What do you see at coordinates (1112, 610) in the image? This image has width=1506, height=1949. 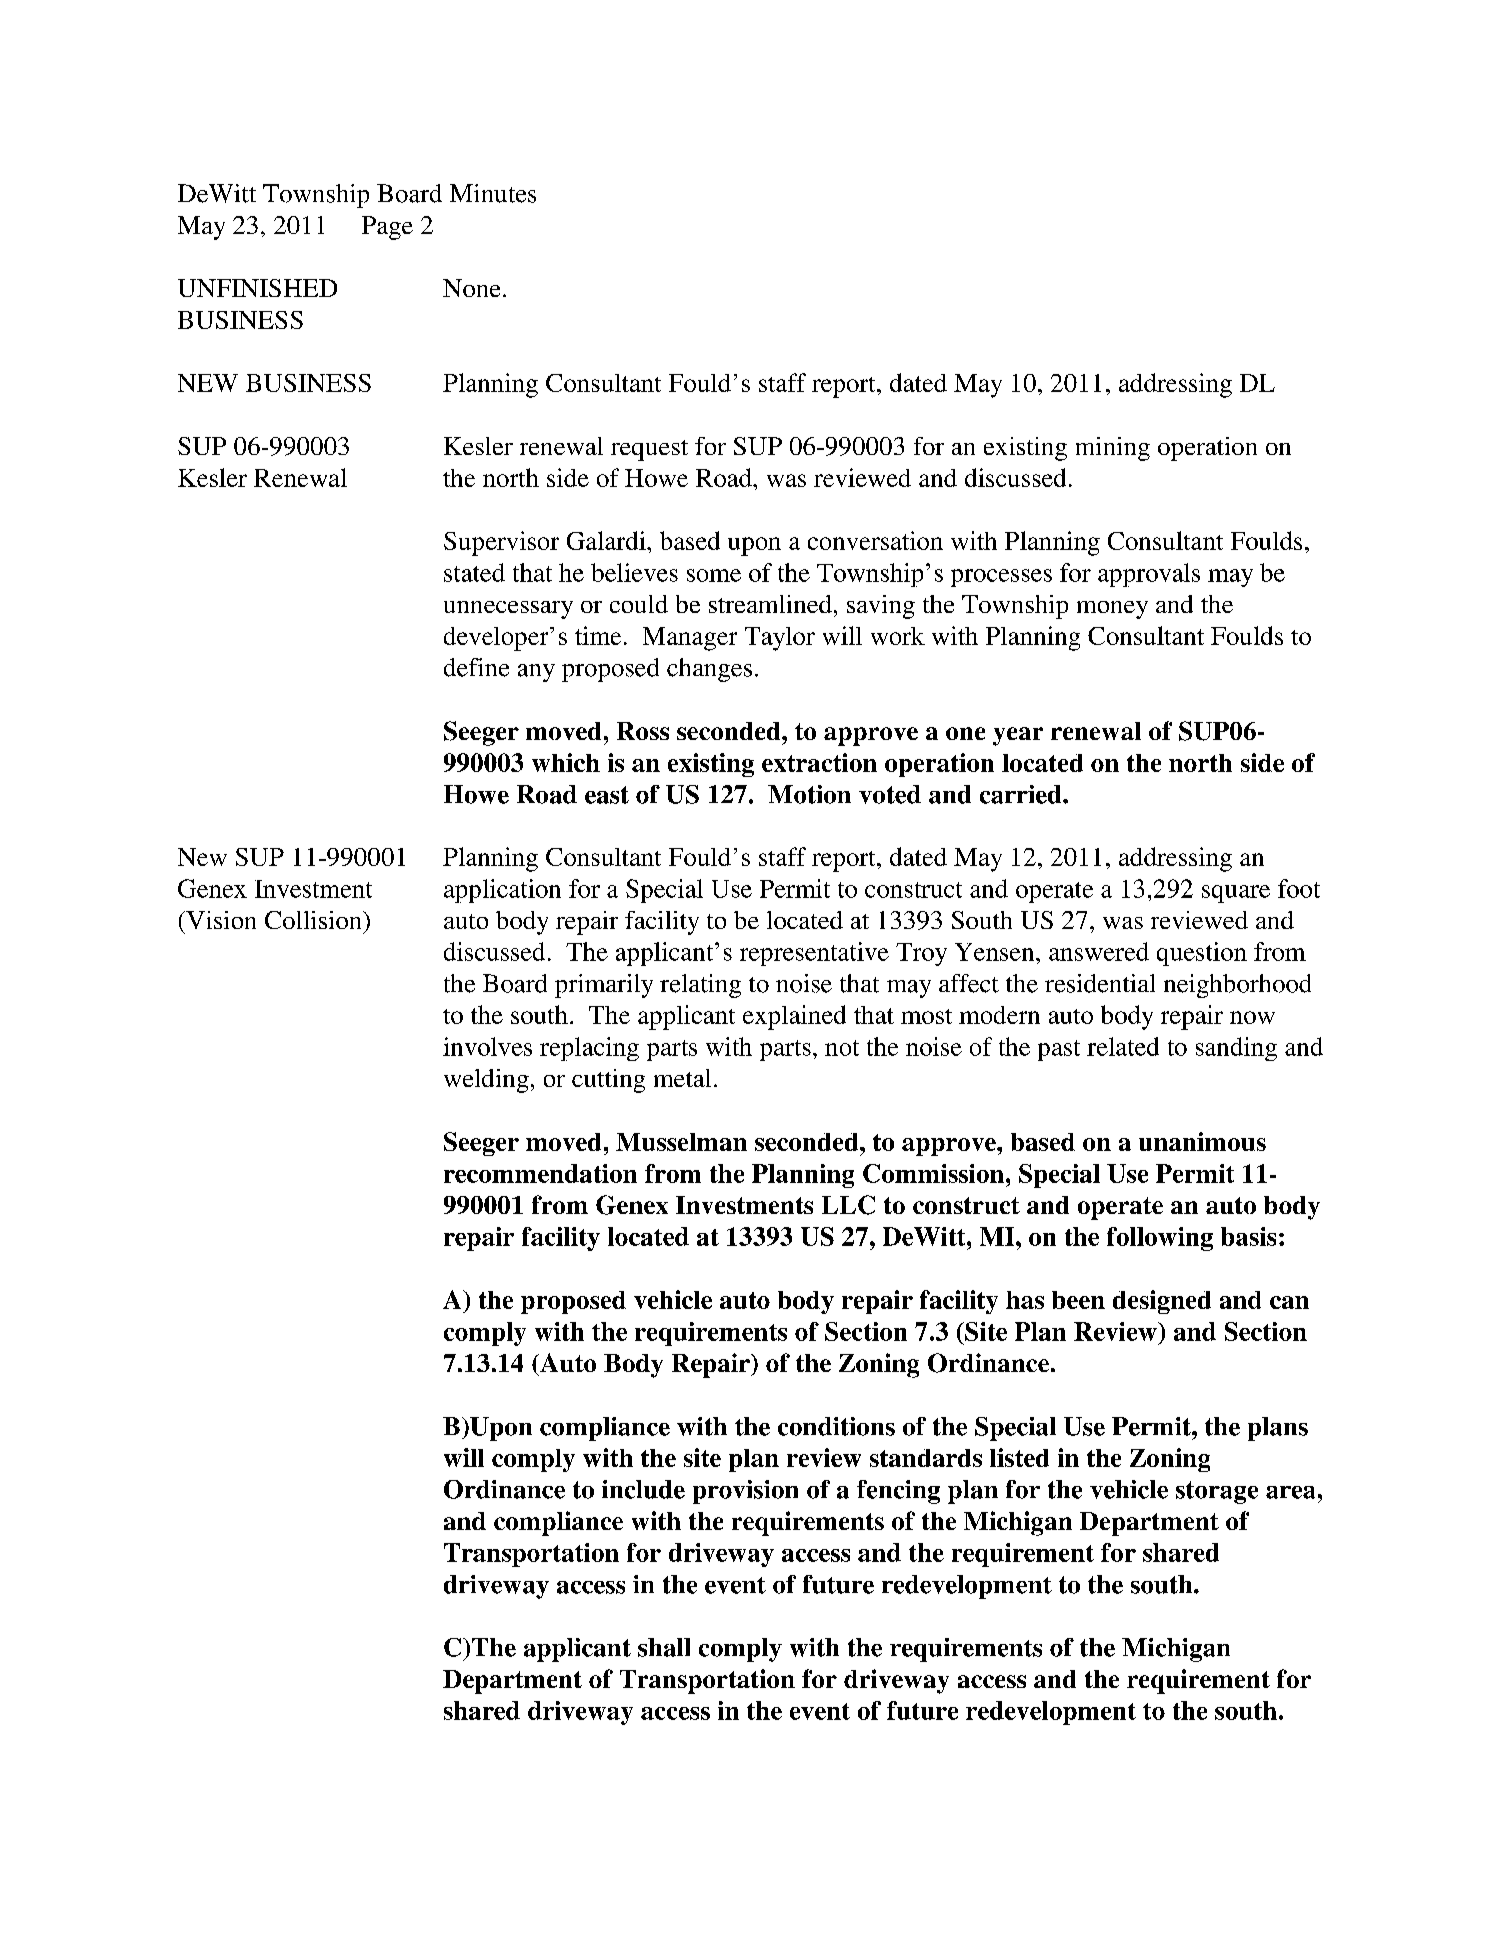 I see `money` at bounding box center [1112, 610].
